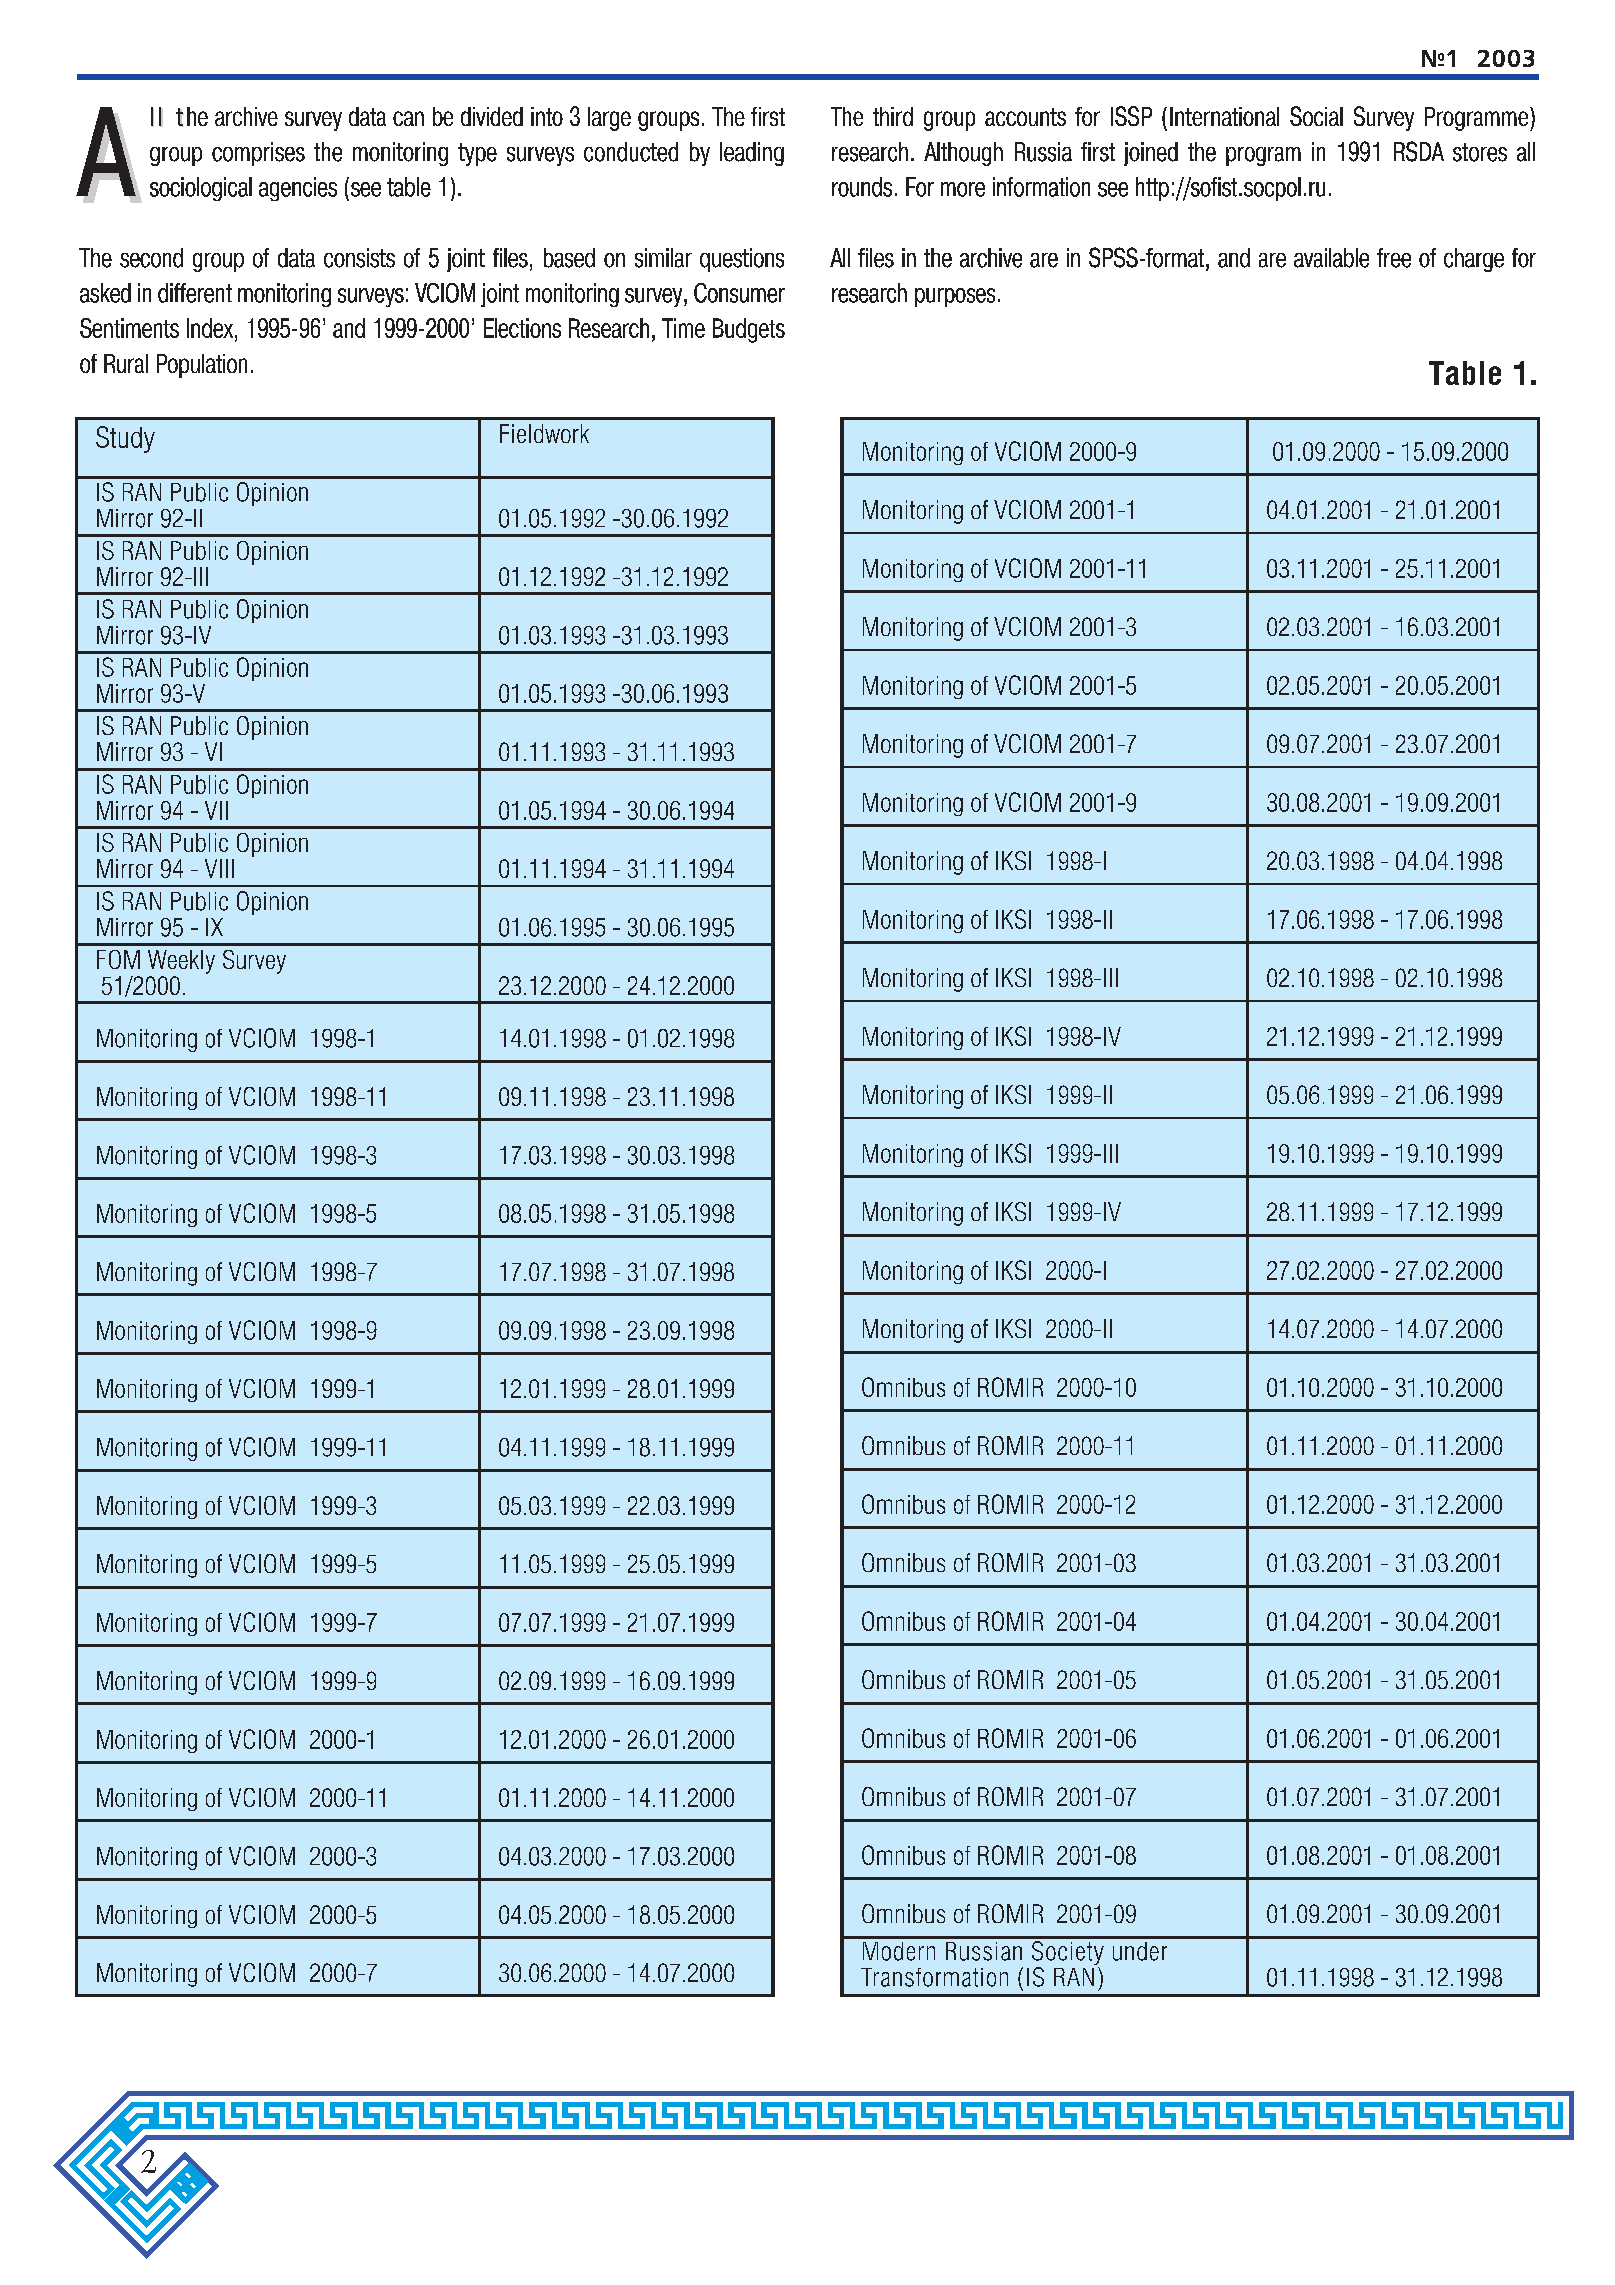  I want to click on FOM, so click(118, 959).
